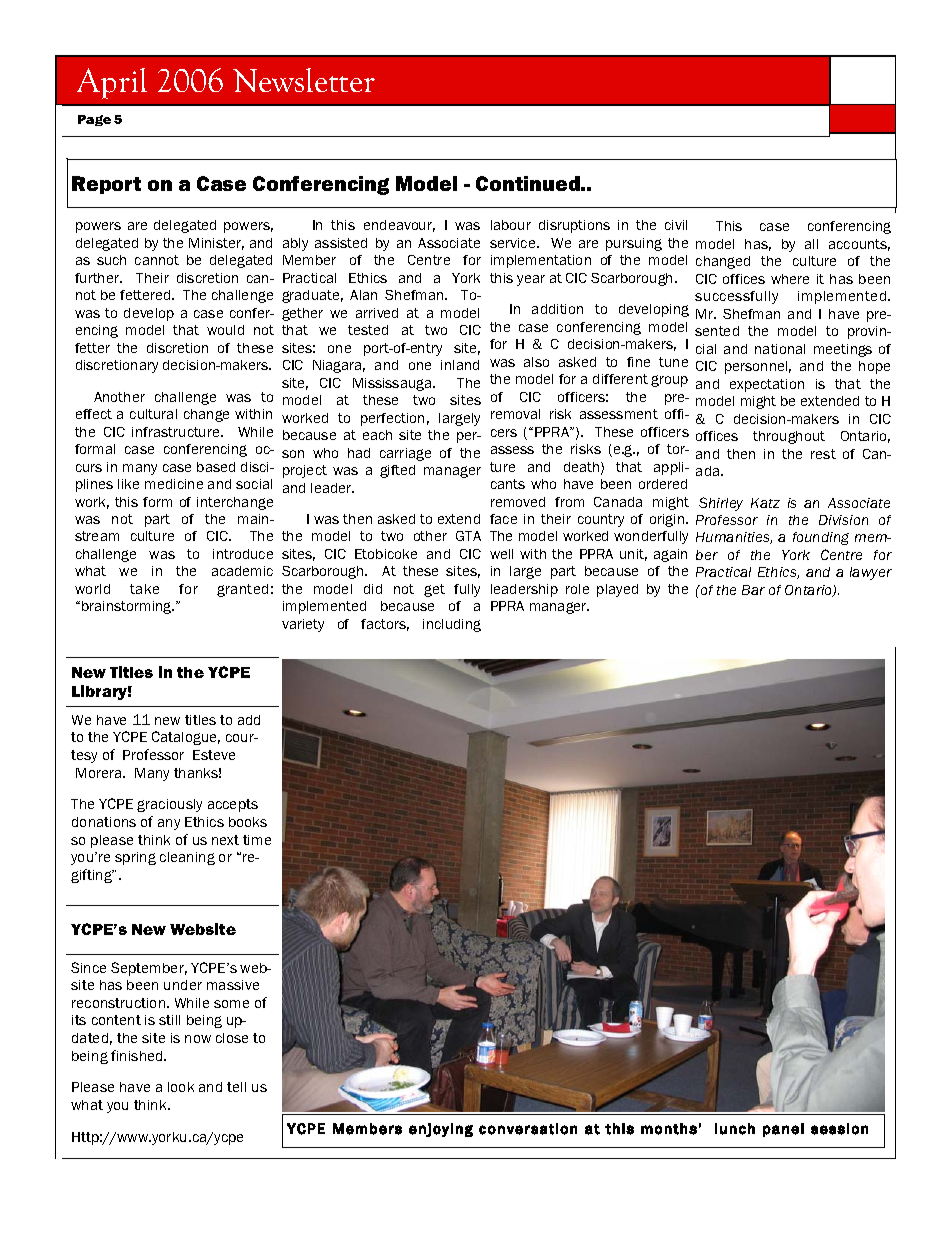  What do you see at coordinates (257, 840) in the screenshot?
I see `time` at bounding box center [257, 840].
